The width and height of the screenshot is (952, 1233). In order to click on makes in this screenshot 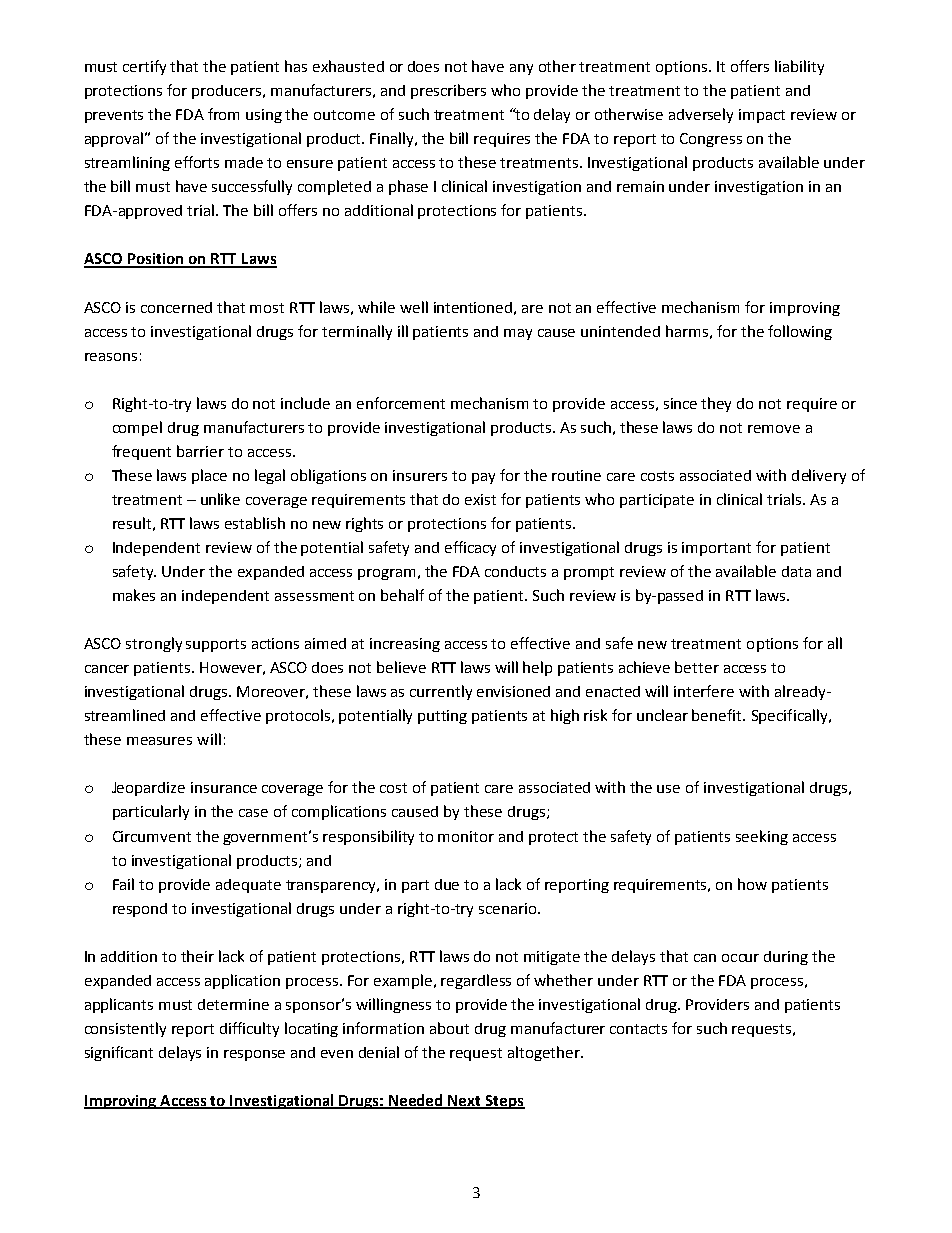, I will do `click(134, 595)`.
